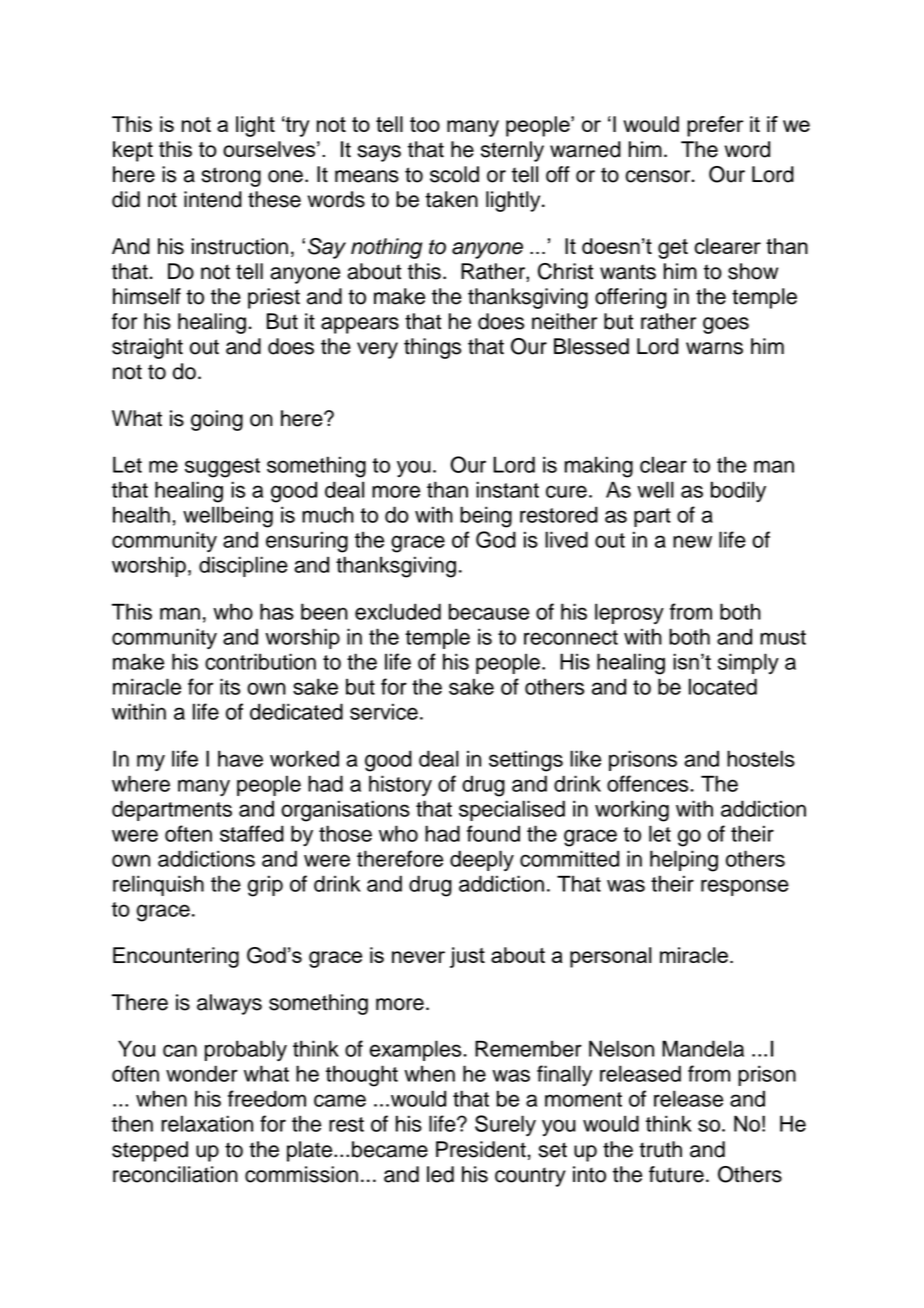 The width and height of the screenshot is (924, 1308). What do you see at coordinates (454, 174) in the screenshot?
I see `scold` at bounding box center [454, 174].
